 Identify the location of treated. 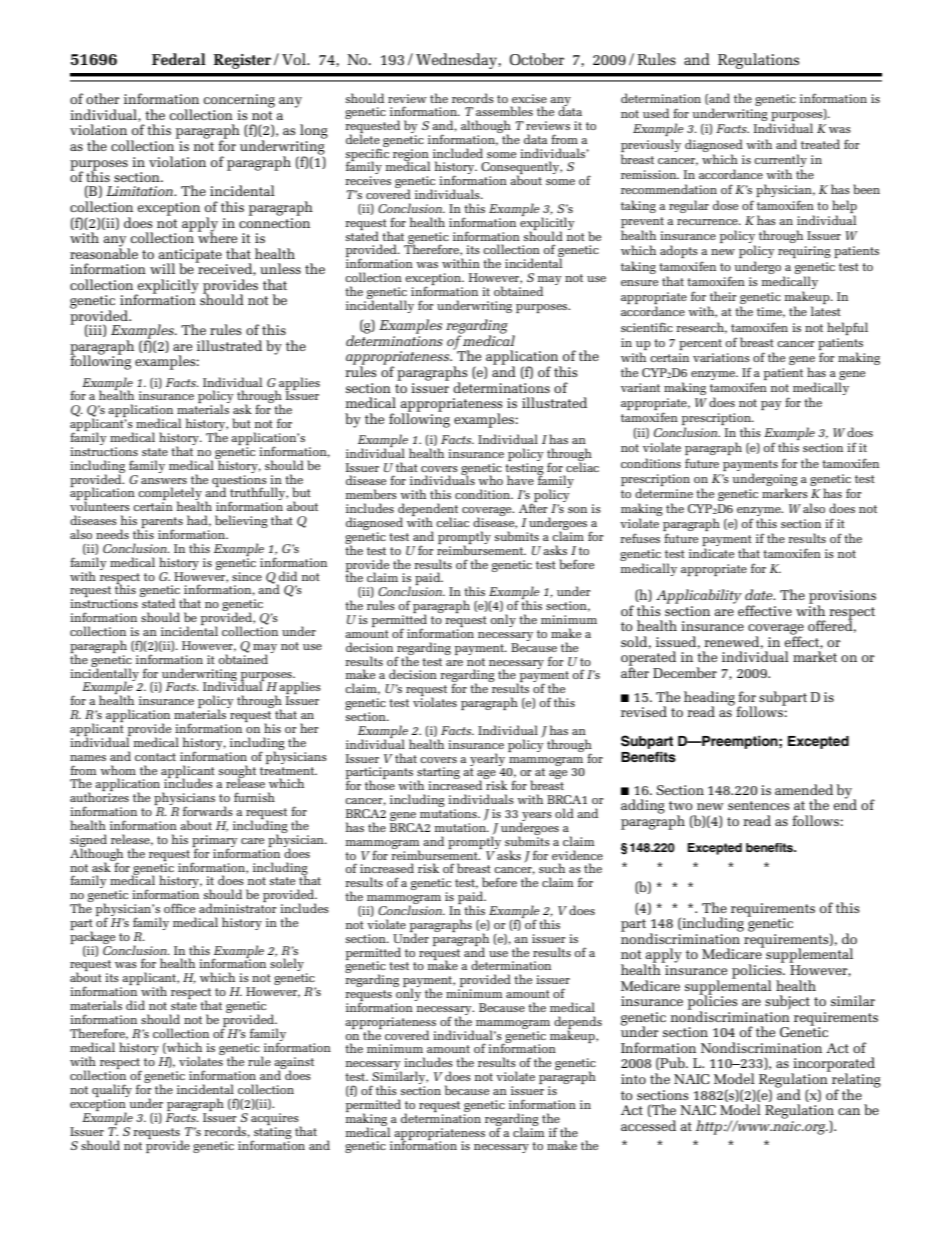
(820, 144).
